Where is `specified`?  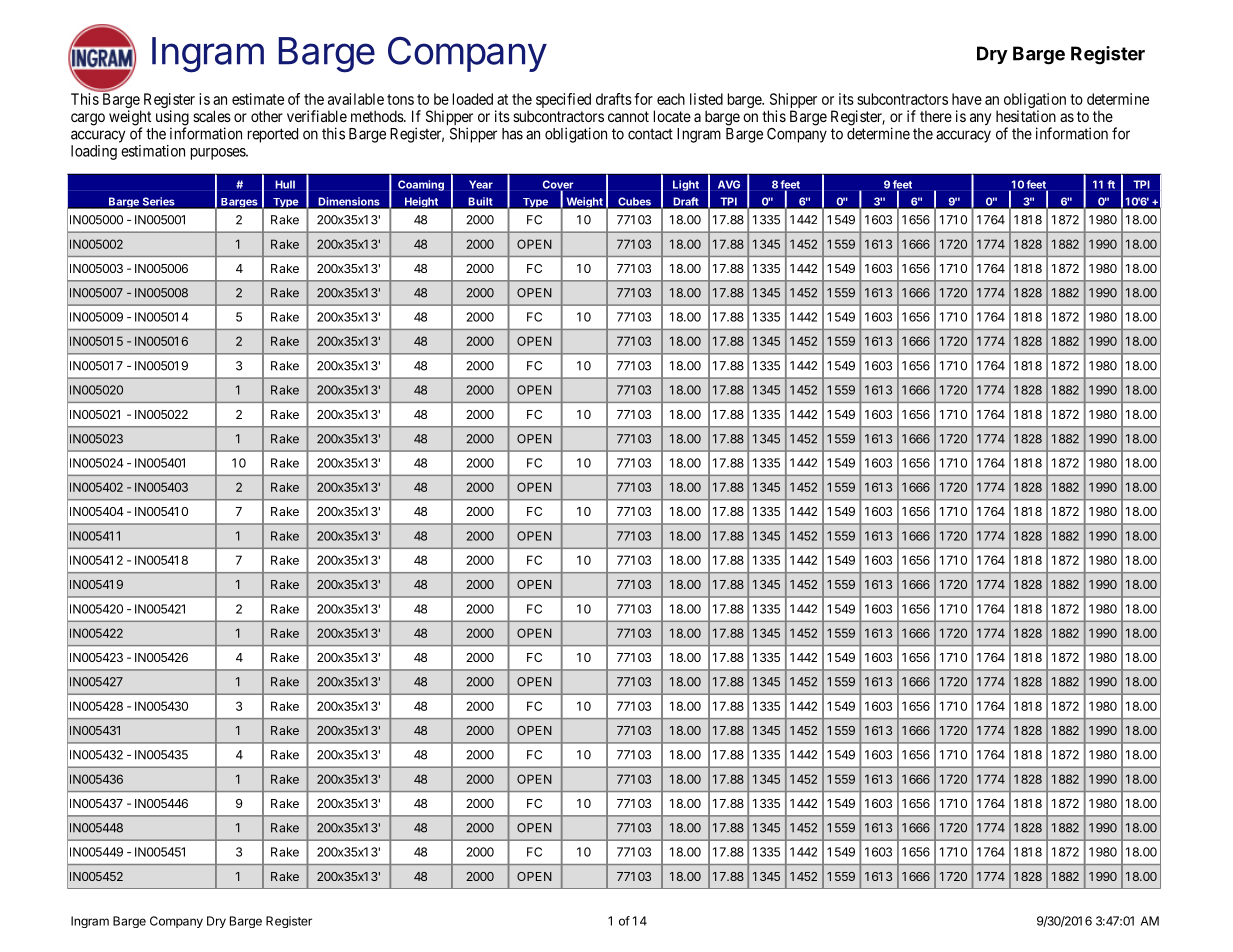
specified is located at coordinates (563, 100).
